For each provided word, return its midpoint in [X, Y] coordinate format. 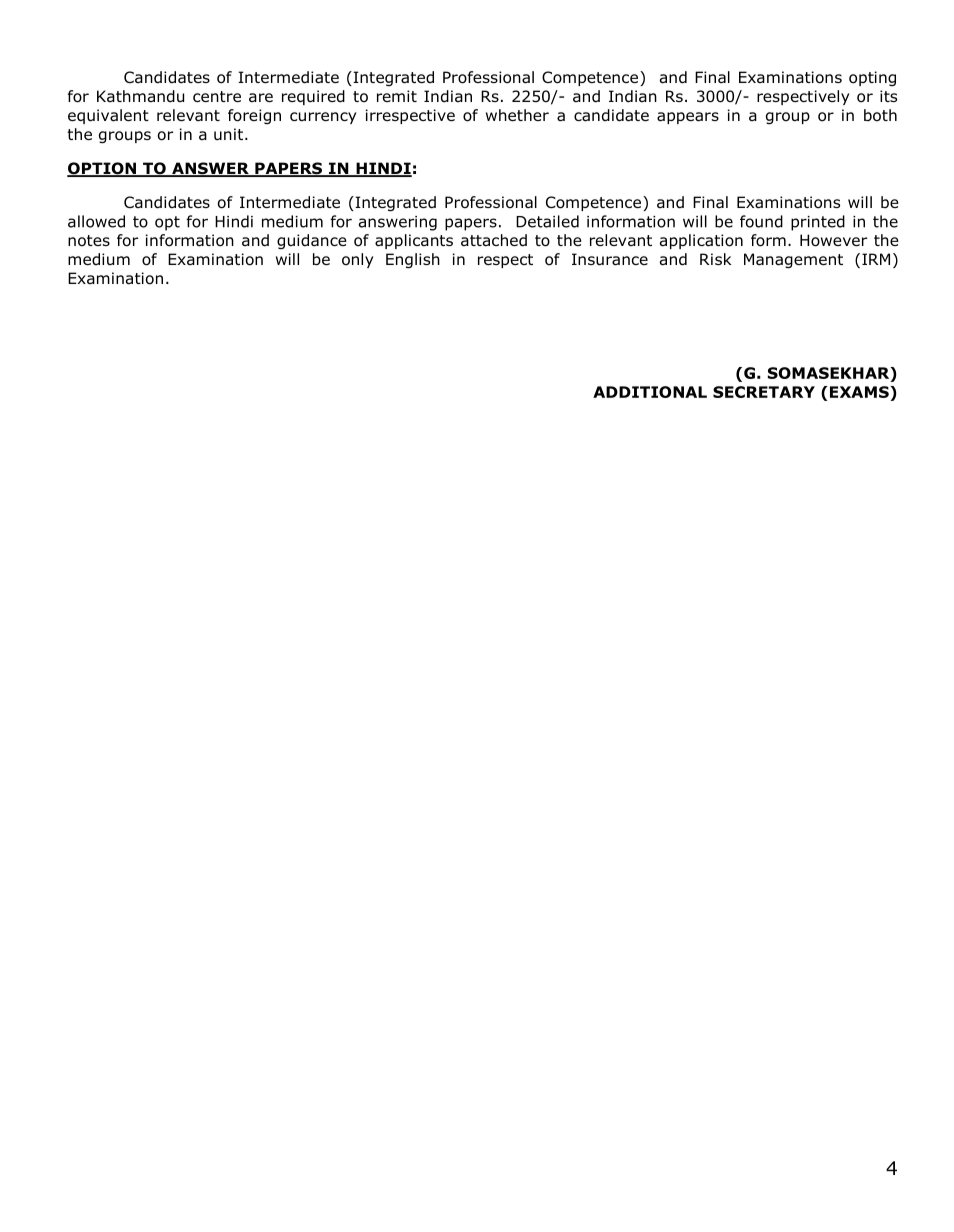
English [413, 260]
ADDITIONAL [650, 392]
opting [872, 78]
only [357, 260]
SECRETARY [764, 392]
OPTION [103, 169]
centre [217, 96]
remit [397, 96]
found [761, 221]
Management [793, 260]
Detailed [547, 221]
